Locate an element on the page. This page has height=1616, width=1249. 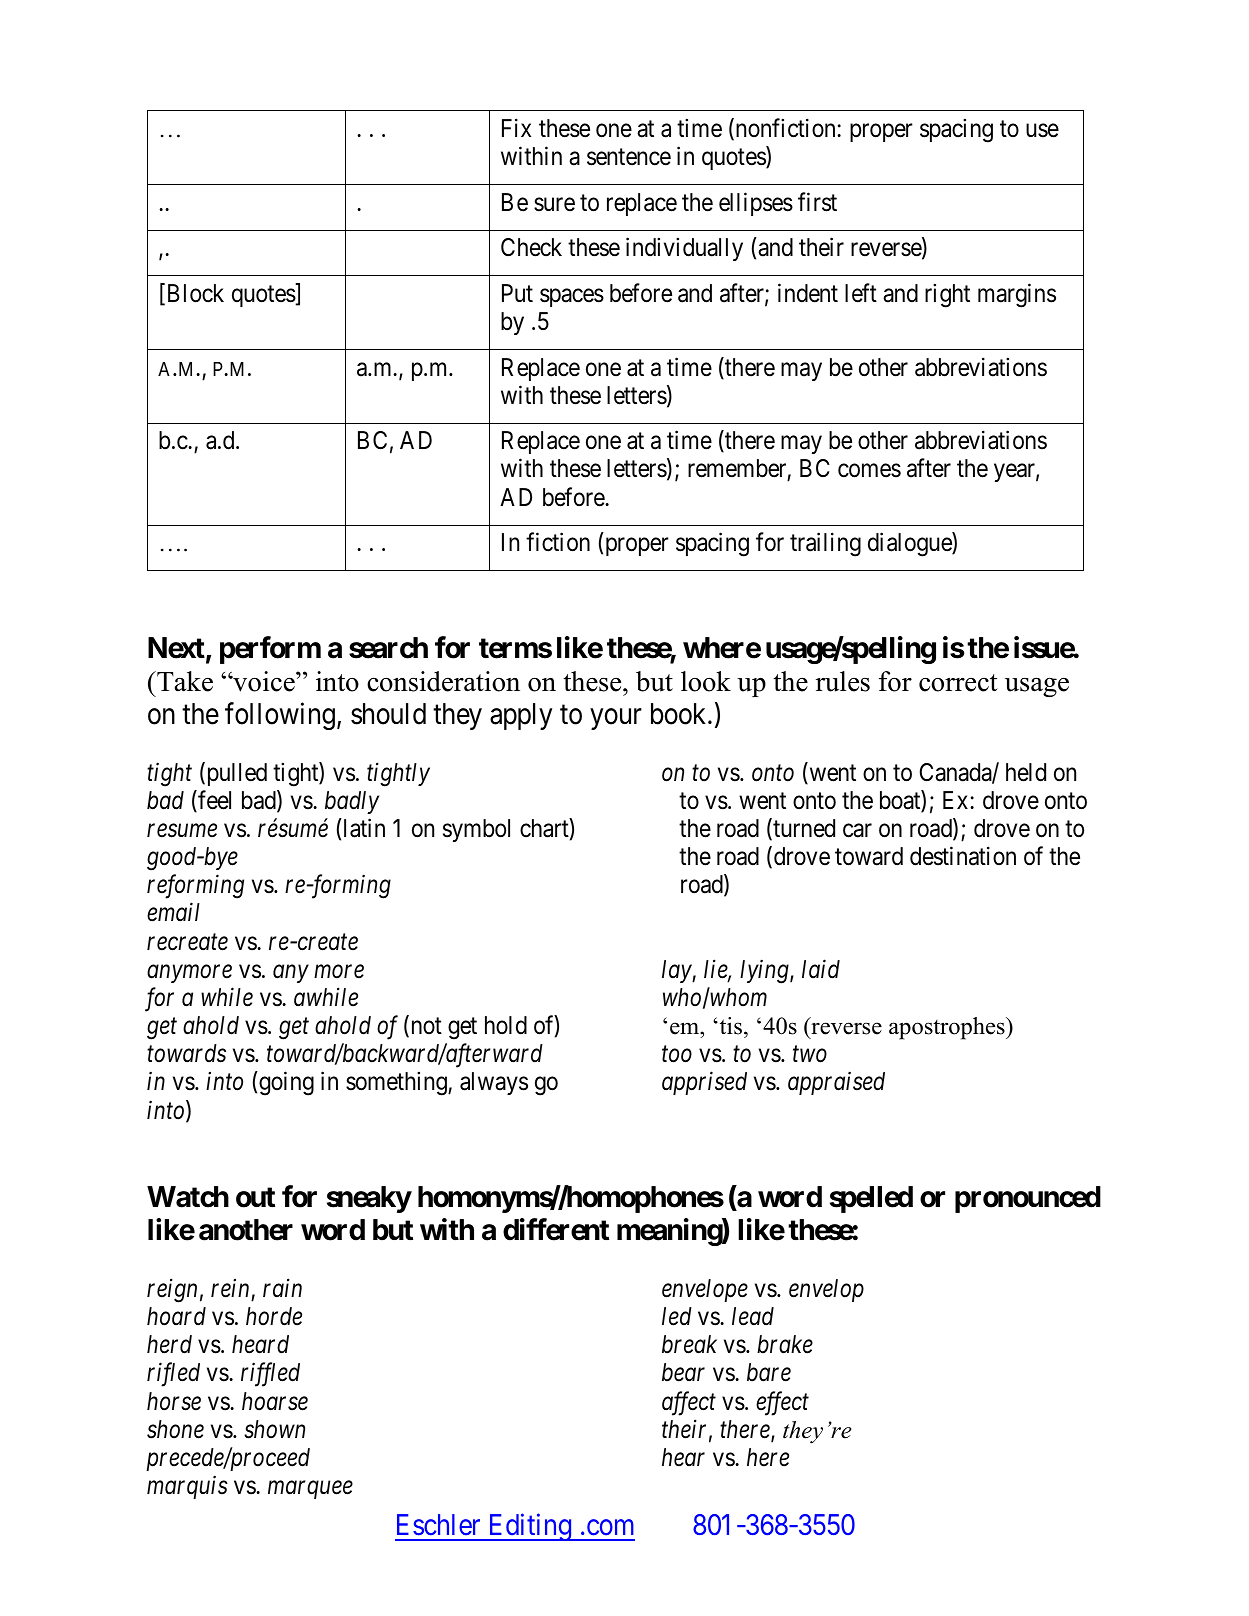
different is located at coordinates (556, 1230).
